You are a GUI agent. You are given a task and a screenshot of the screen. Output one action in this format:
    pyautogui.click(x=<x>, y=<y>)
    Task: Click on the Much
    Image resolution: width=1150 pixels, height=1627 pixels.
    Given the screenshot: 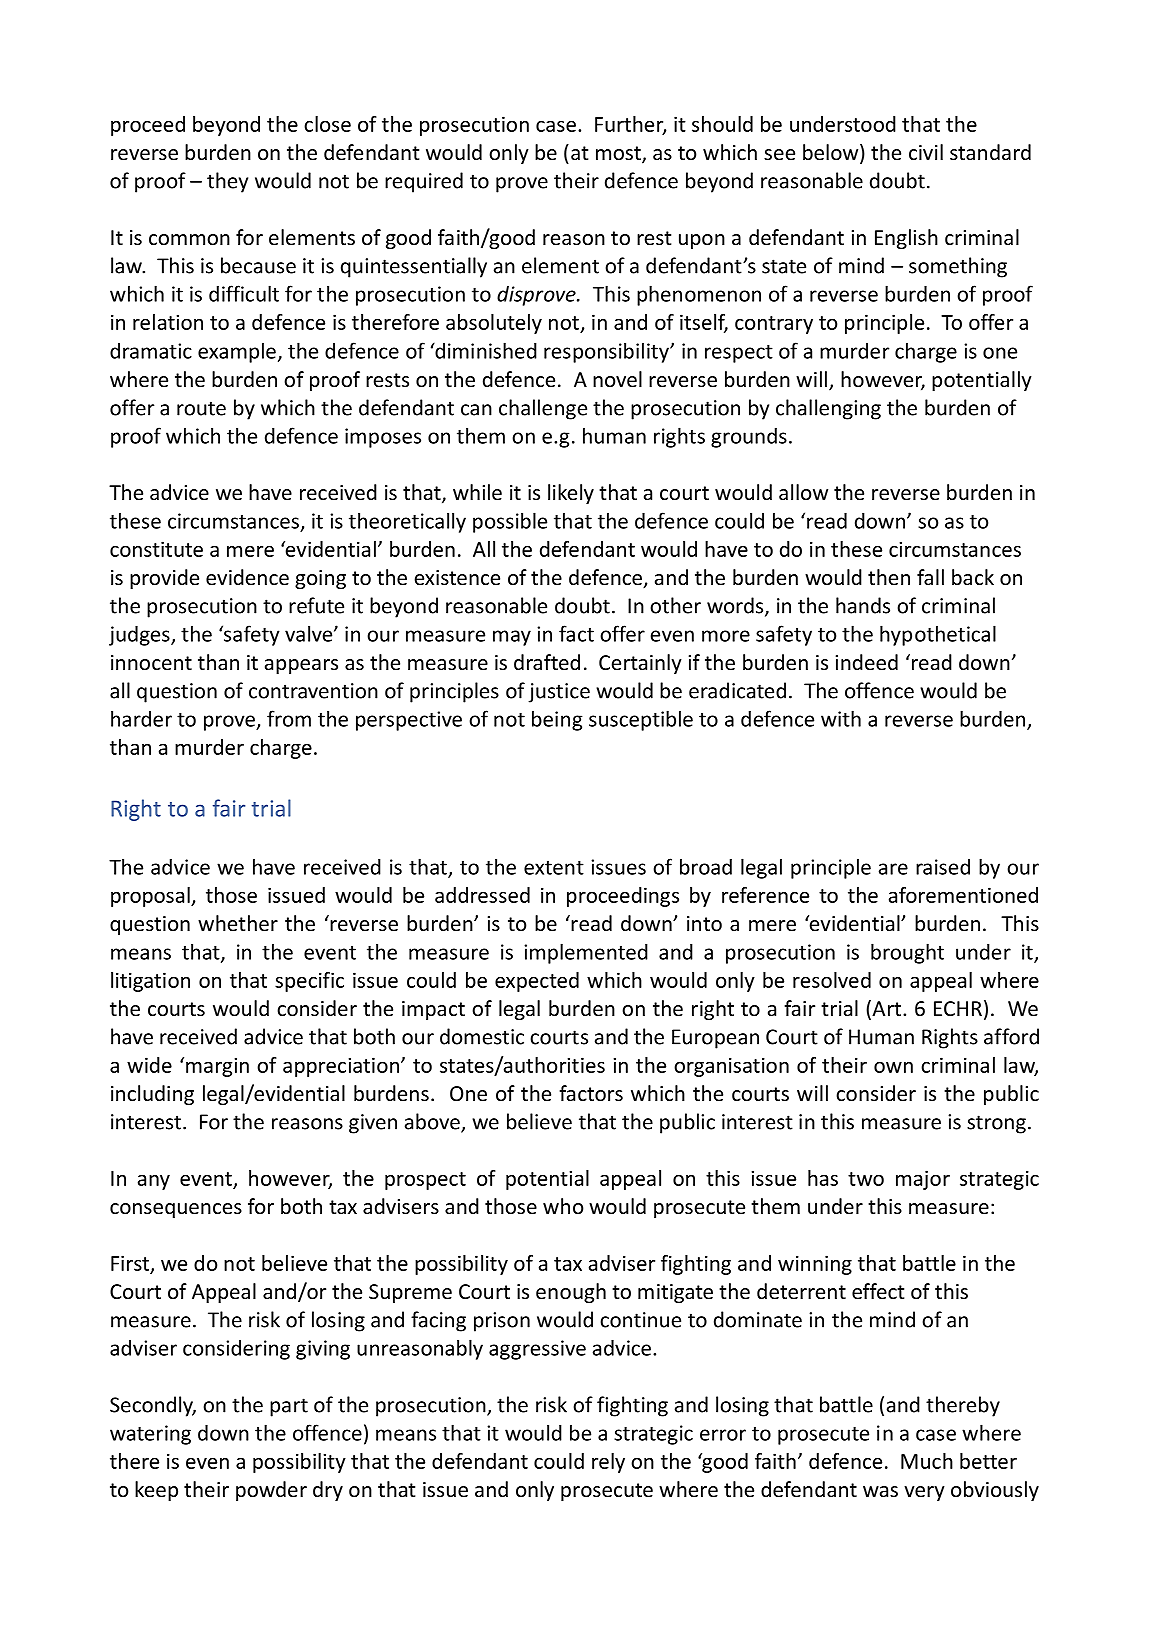 What is the action you would take?
    pyautogui.click(x=927, y=1461)
